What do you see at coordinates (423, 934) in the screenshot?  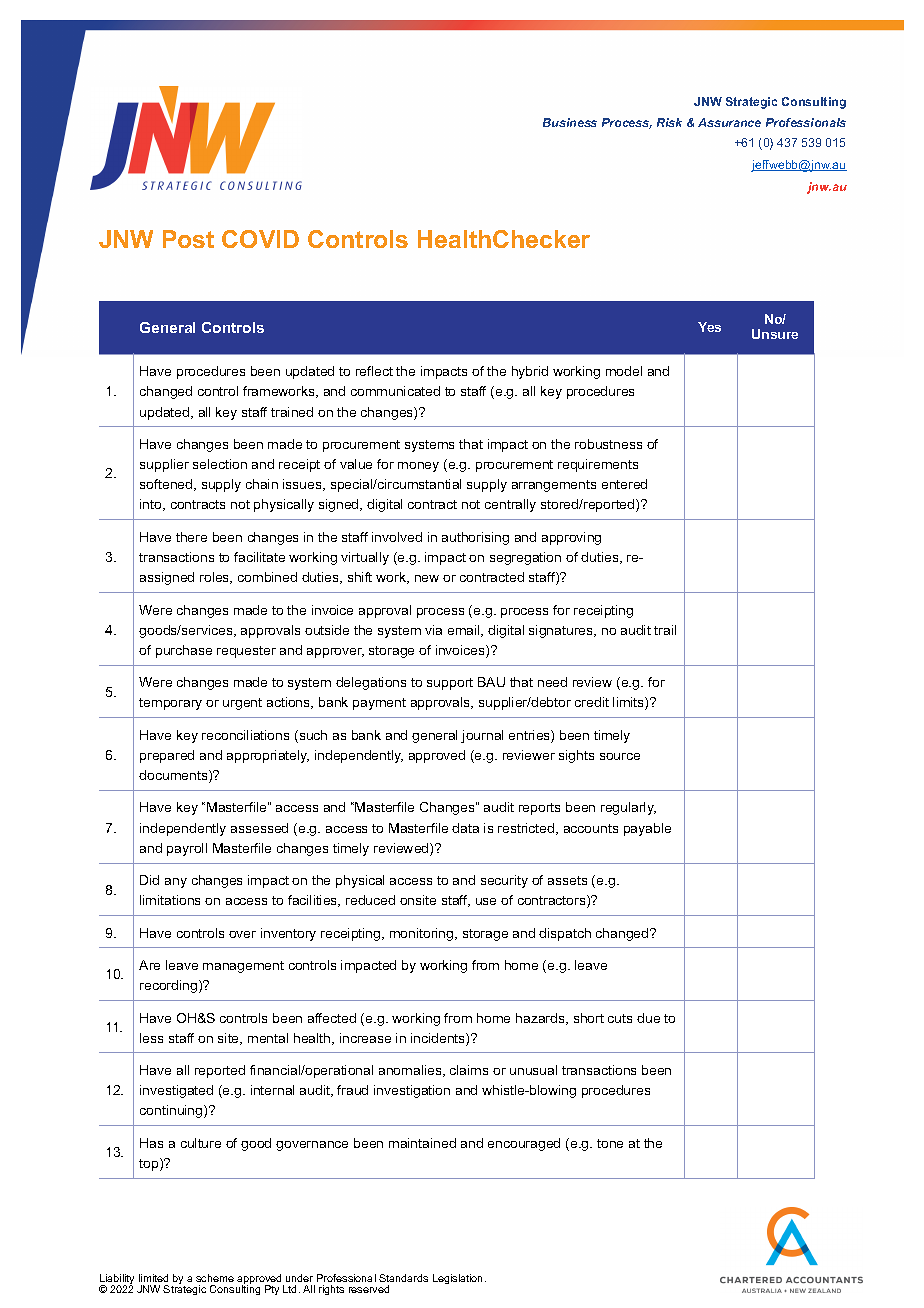 I see `monitoring` at bounding box center [423, 934].
